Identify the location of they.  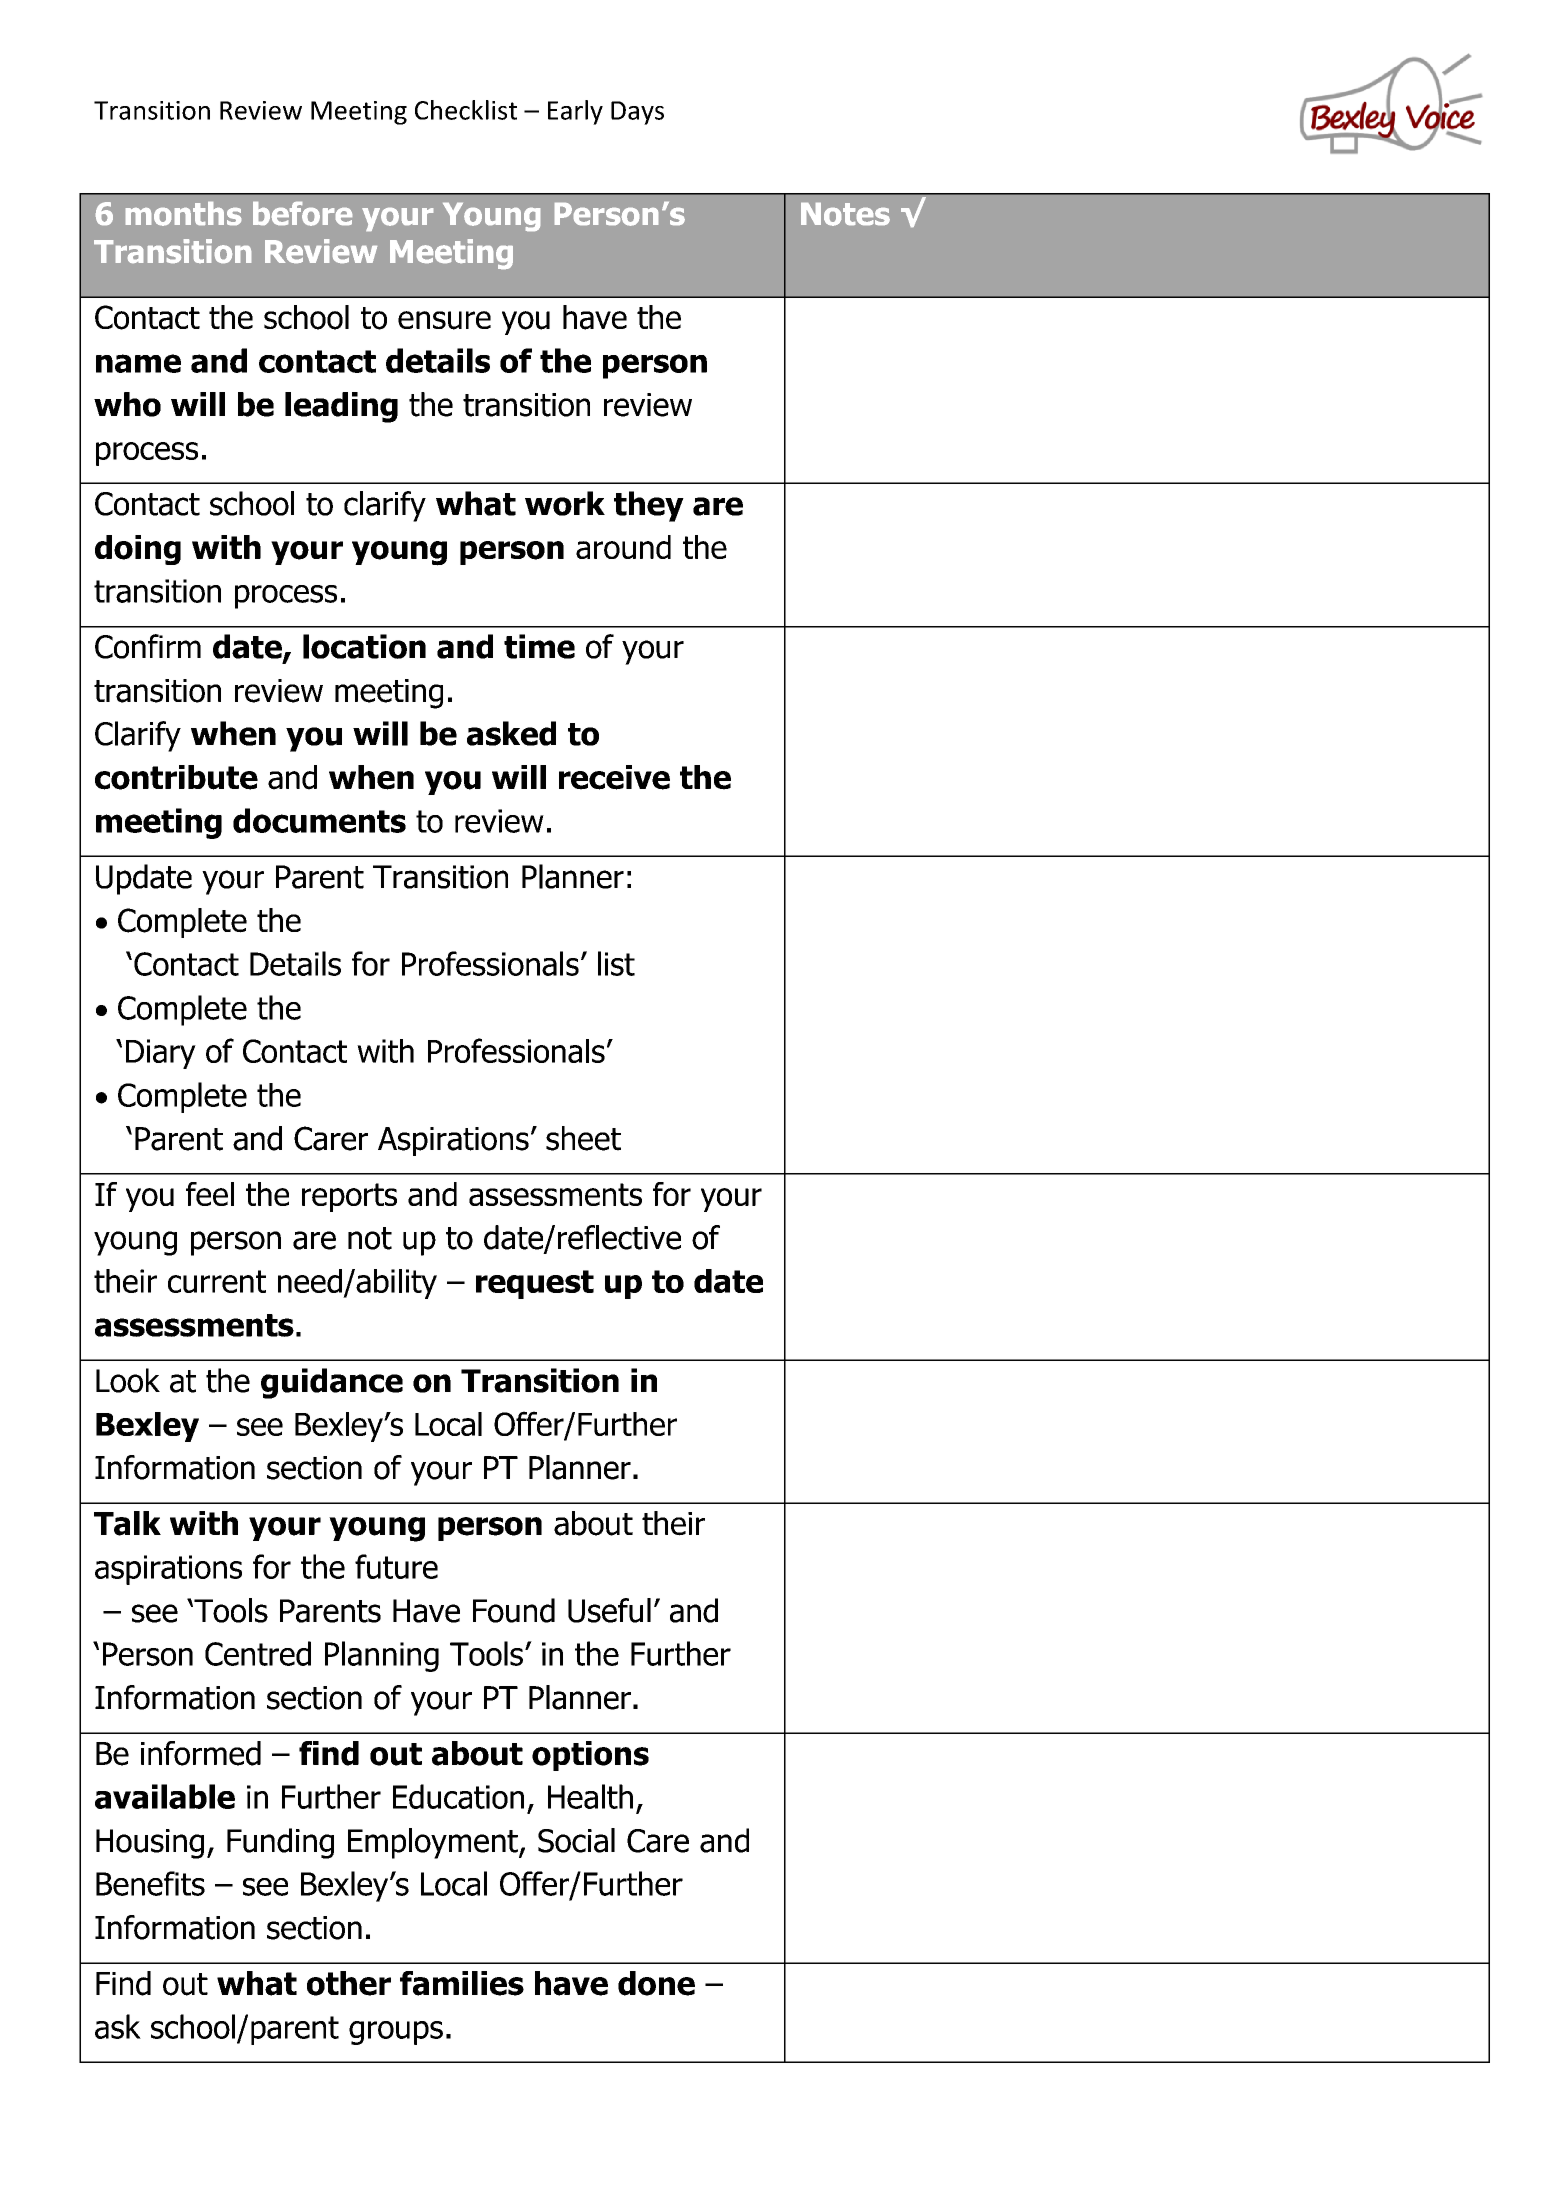
(649, 506).
